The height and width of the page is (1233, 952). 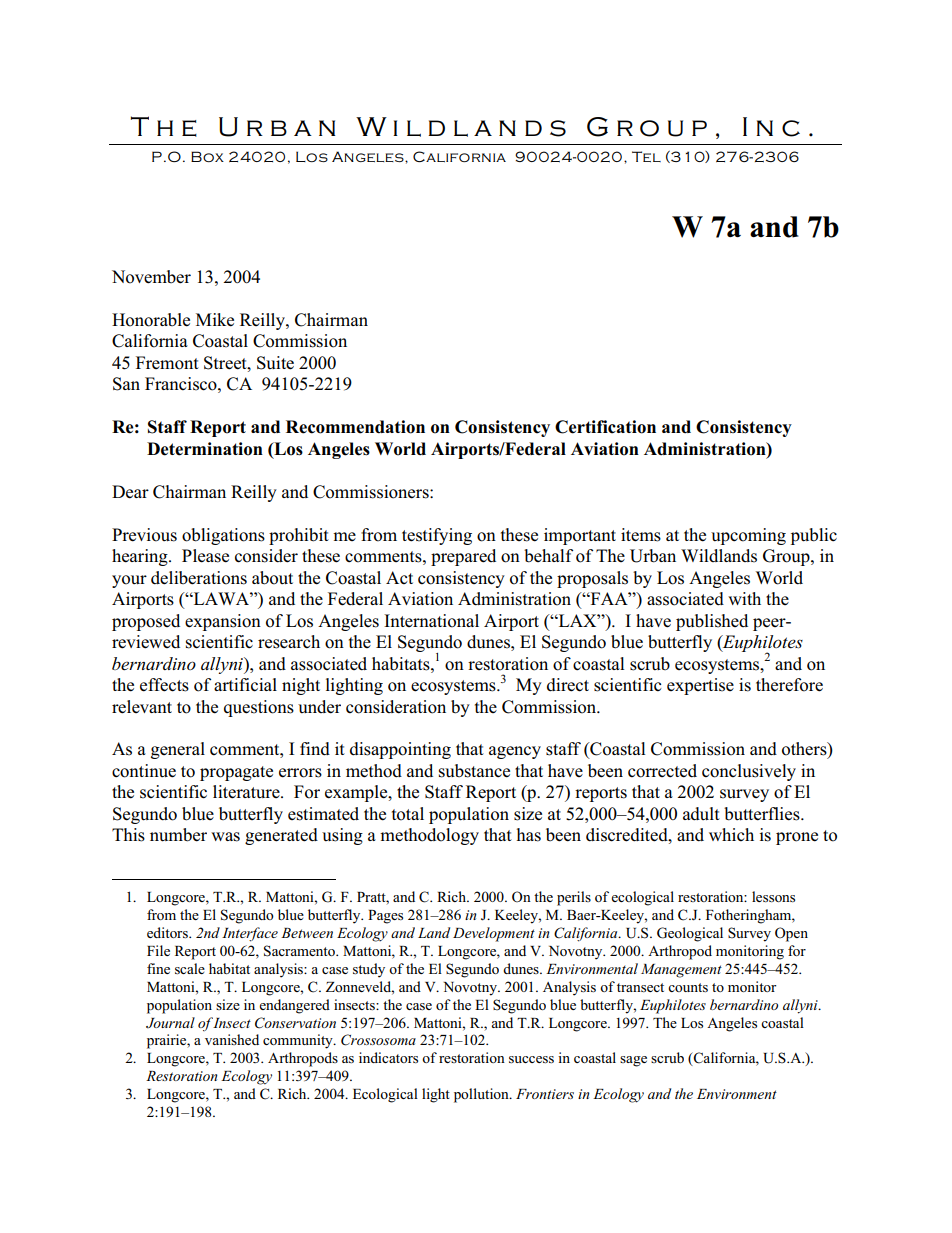 I want to click on Box, so click(x=207, y=156).
